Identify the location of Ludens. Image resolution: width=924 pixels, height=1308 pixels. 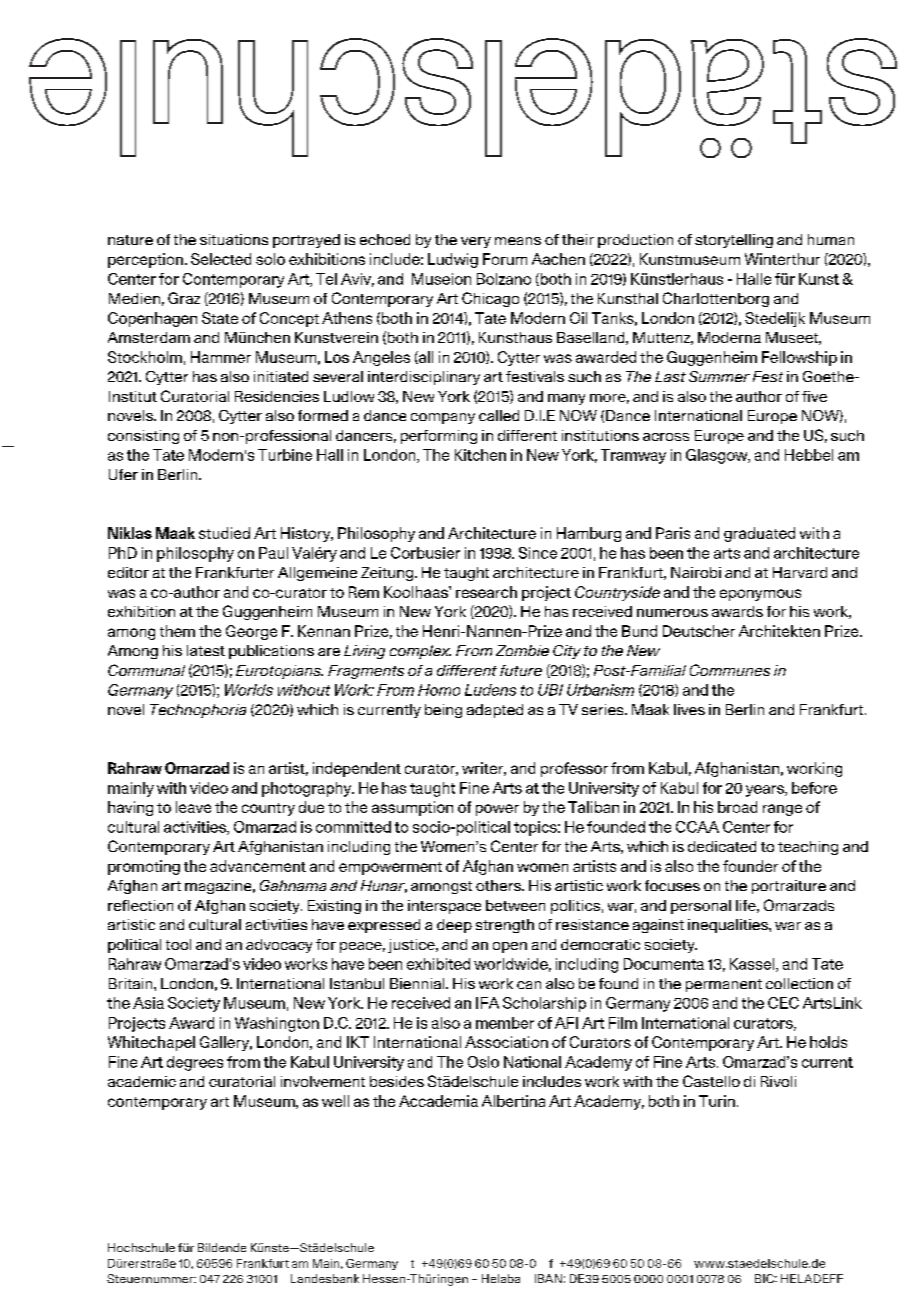
(490, 690).
